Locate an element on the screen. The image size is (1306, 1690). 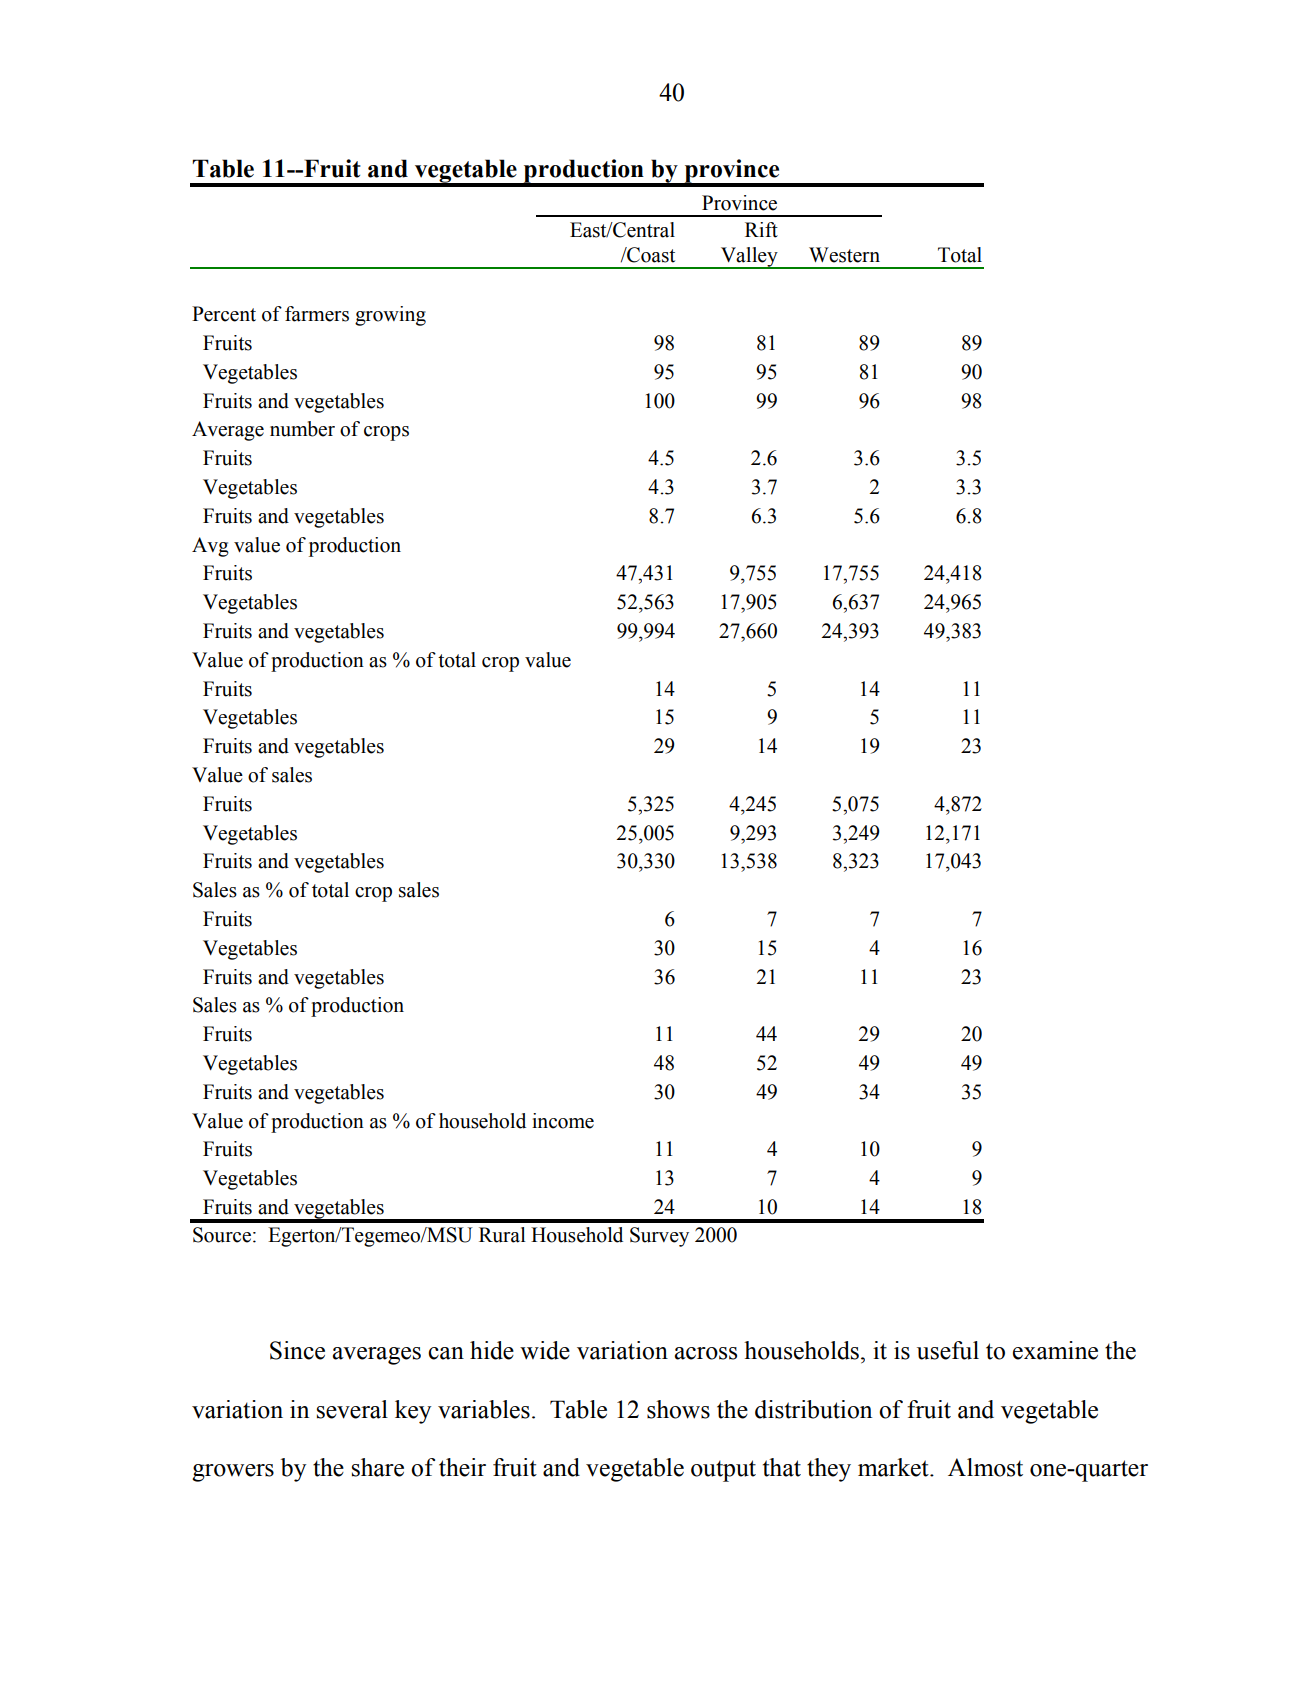
Valley is located at coordinates (749, 258).
